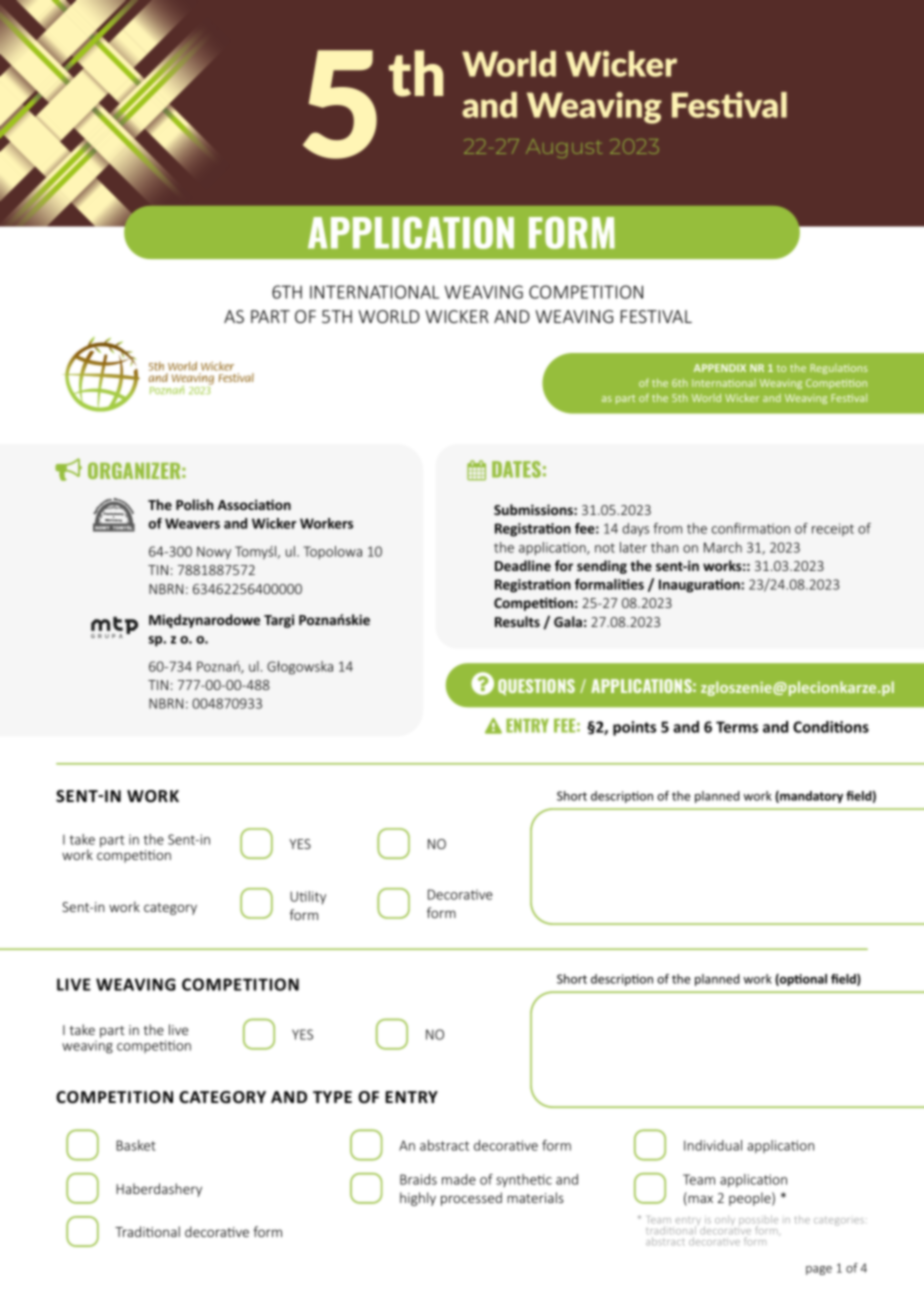  I want to click on Terms, so click(737, 727).
